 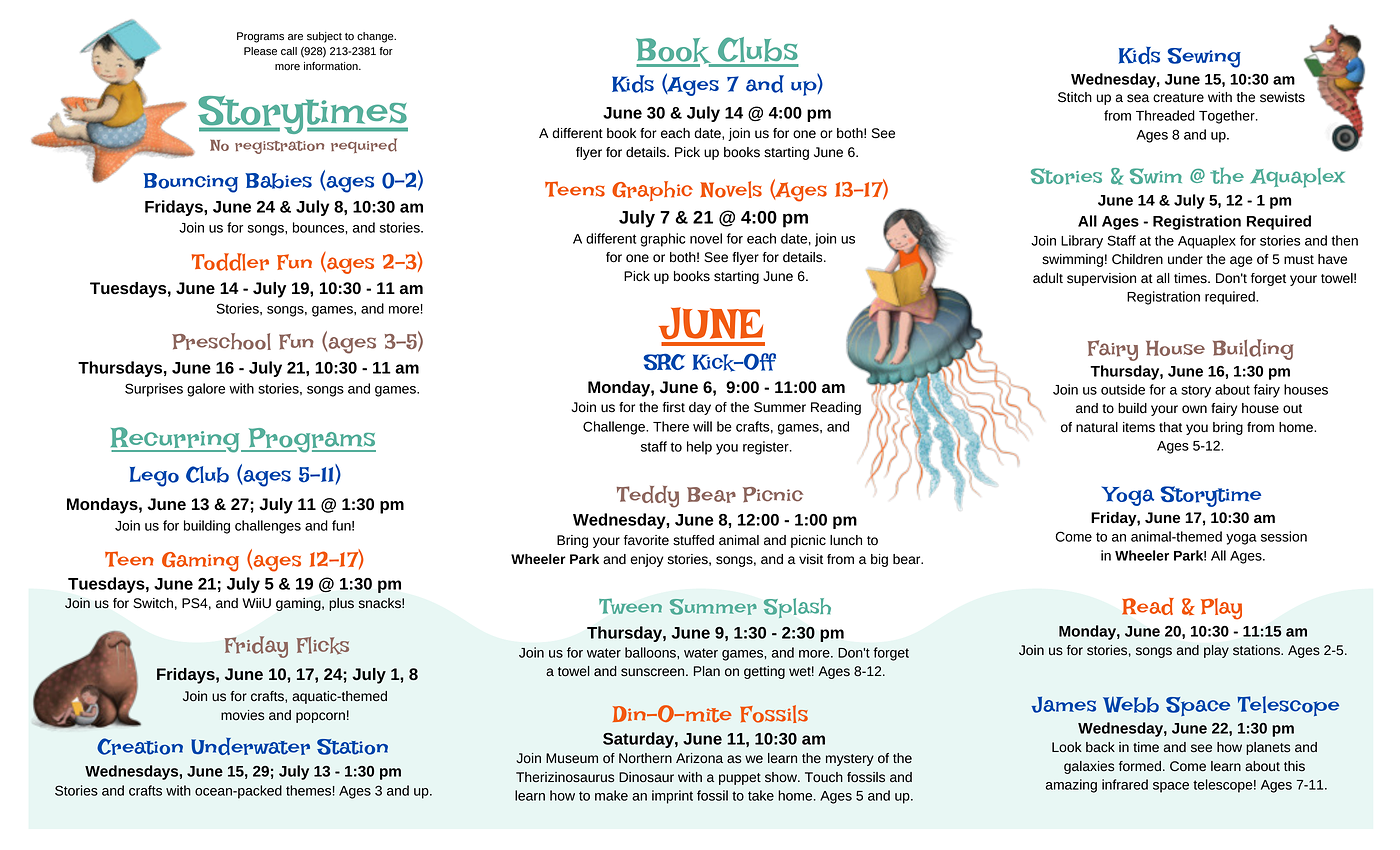 What do you see at coordinates (289, 51) in the image?
I see `call` at bounding box center [289, 51].
